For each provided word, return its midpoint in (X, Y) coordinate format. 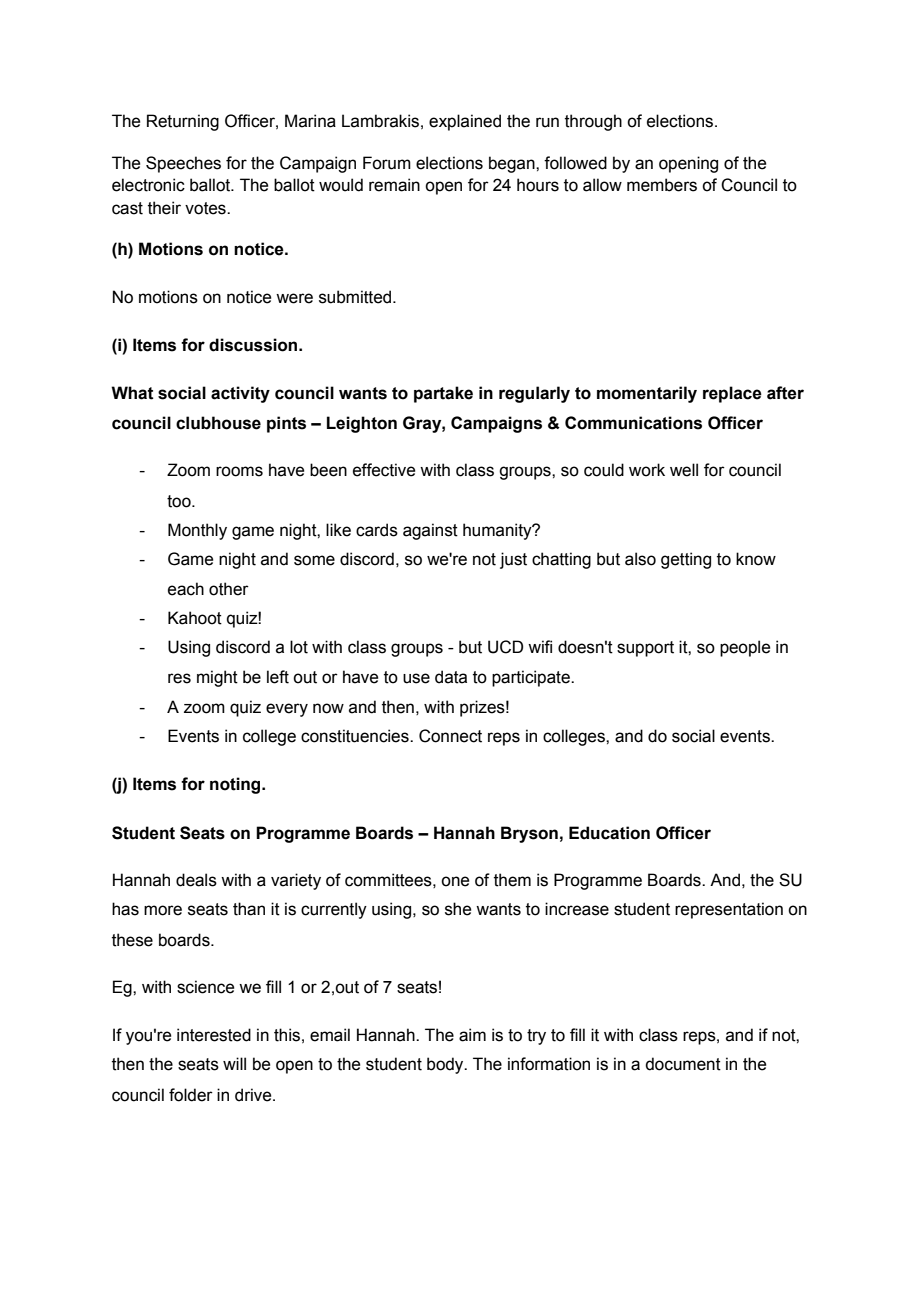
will (234, 1063)
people (745, 648)
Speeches (183, 164)
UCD (505, 647)
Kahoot (195, 618)
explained (465, 122)
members (662, 185)
